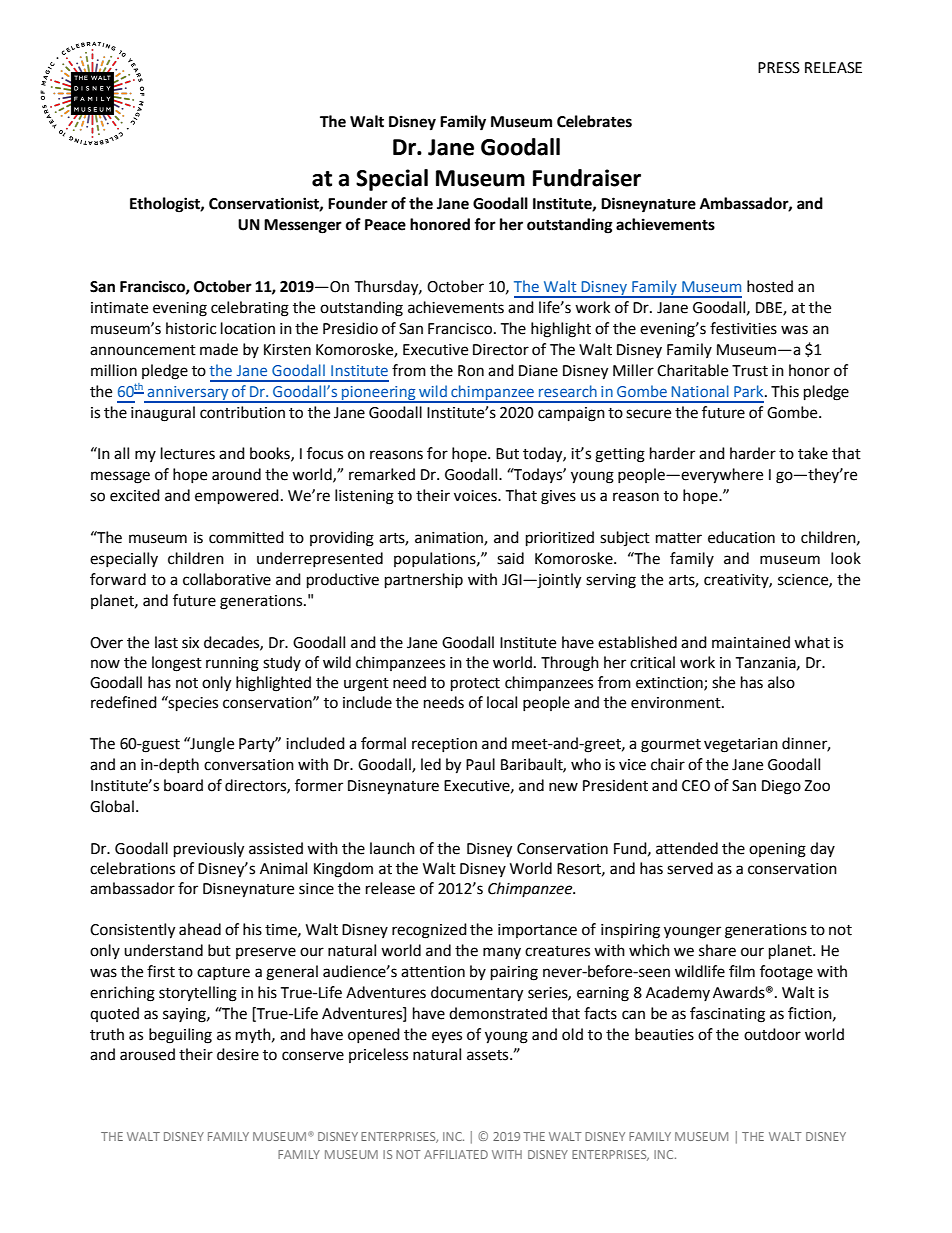 The width and height of the screenshot is (952, 1233). What do you see at coordinates (741, 745) in the screenshot?
I see `vegetarian` at bounding box center [741, 745].
